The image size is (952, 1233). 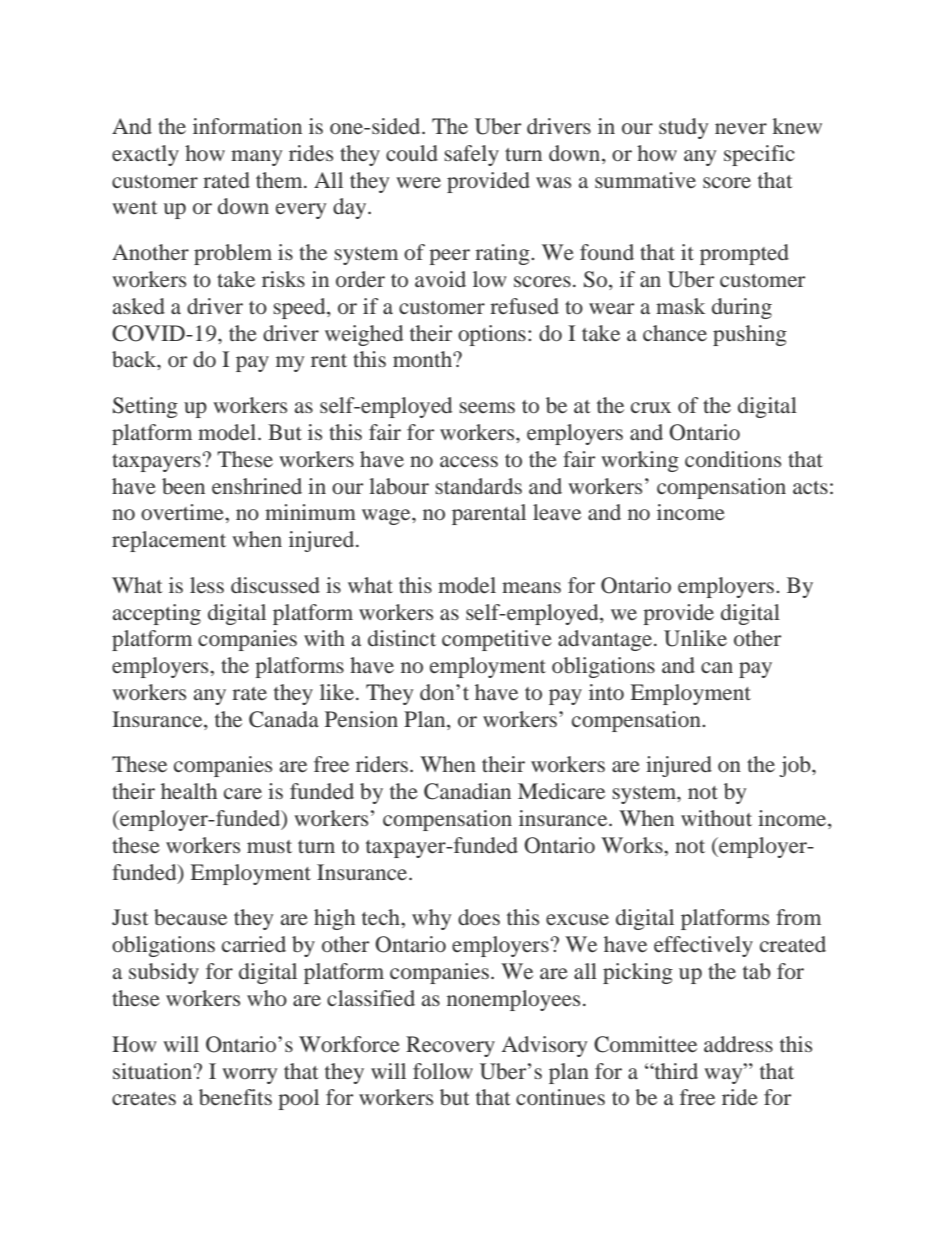 I want to click on many, so click(x=256, y=158).
